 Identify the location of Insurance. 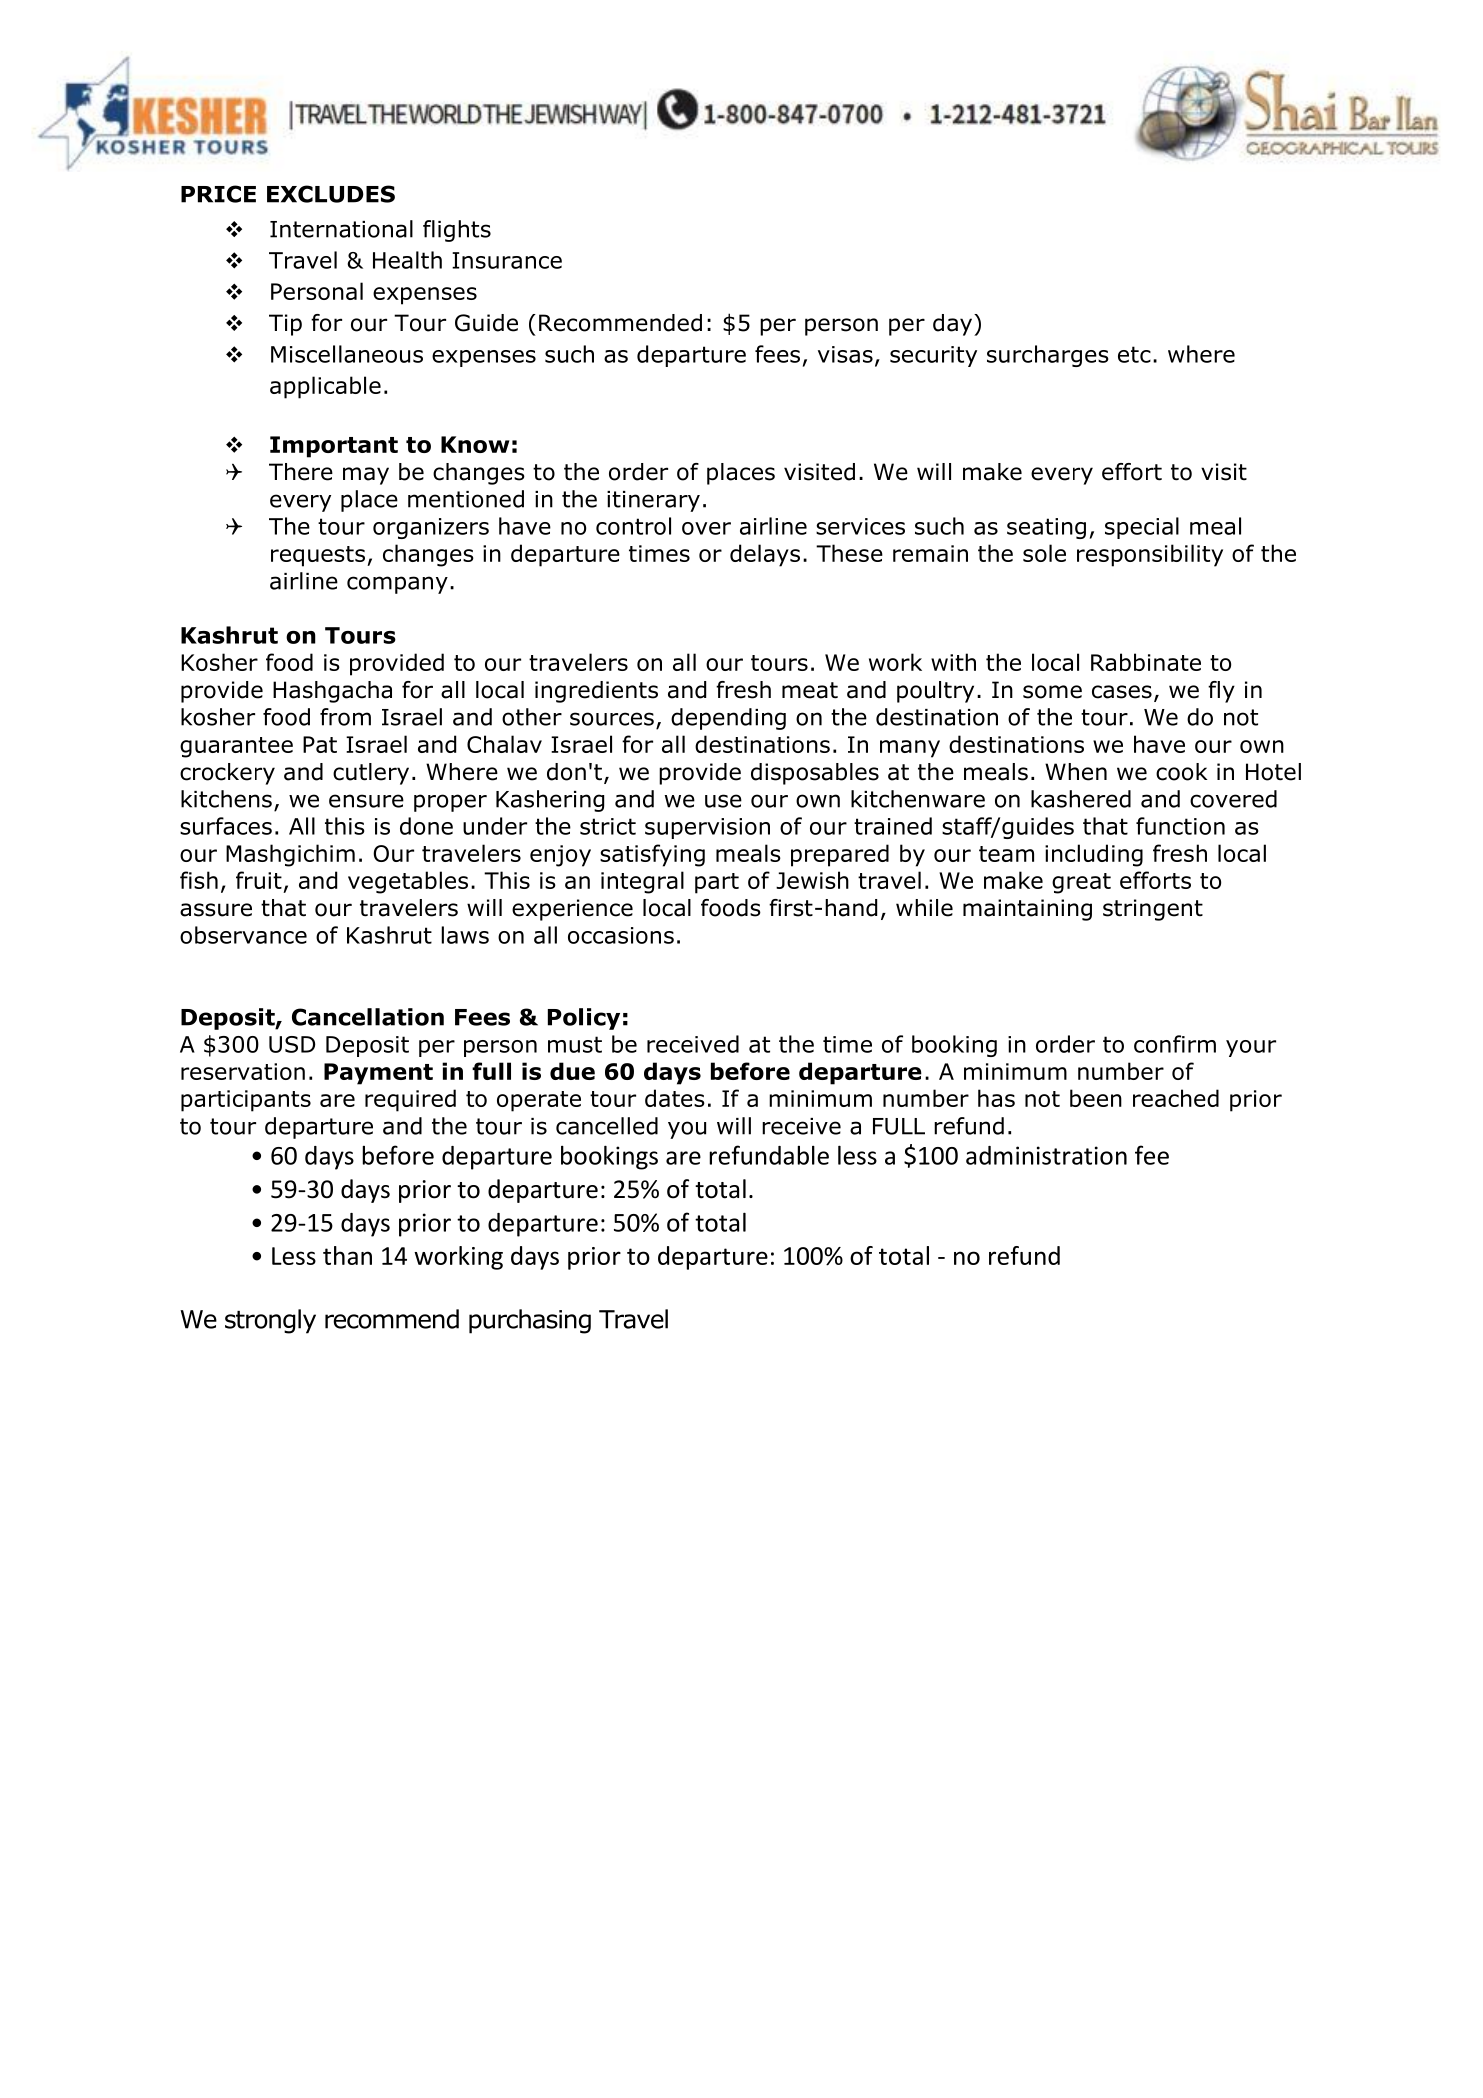
(507, 260).
